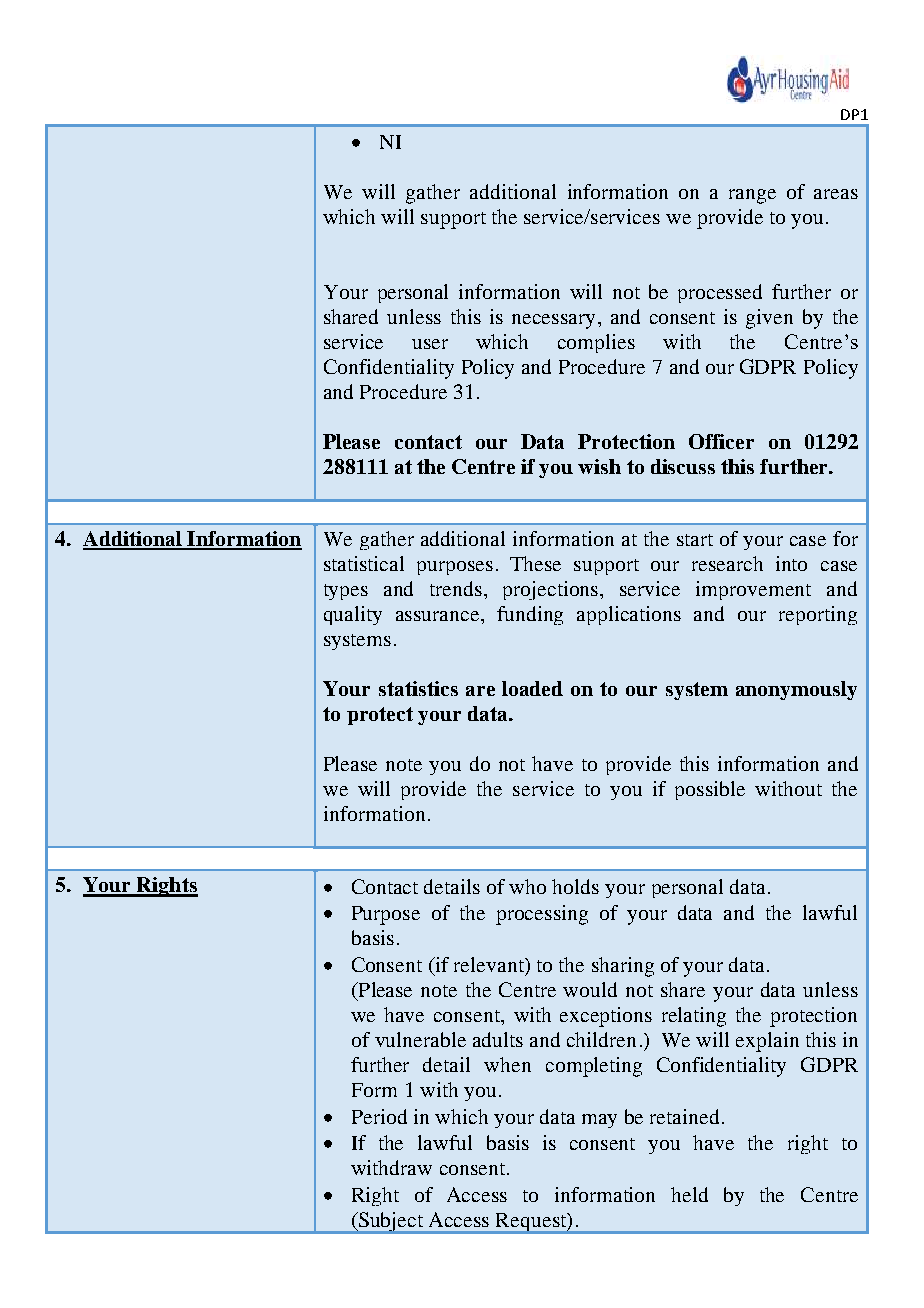 Image resolution: width=924 pixels, height=1308 pixels. I want to click on anonymously, so click(796, 690).
